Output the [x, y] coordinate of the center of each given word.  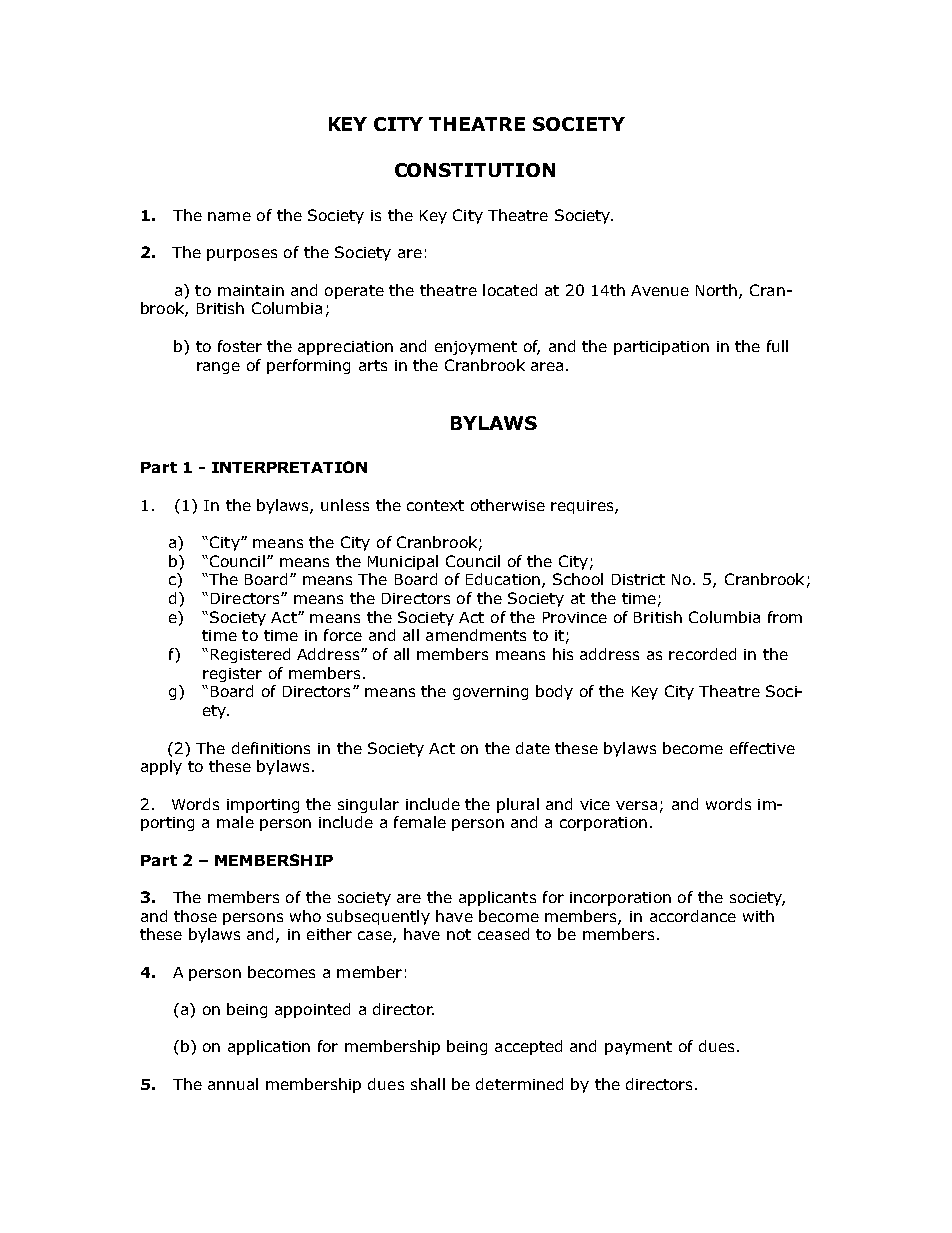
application [269, 1047]
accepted [528, 1047]
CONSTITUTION [475, 170]
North [716, 290]
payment [638, 1048]
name [229, 216]
